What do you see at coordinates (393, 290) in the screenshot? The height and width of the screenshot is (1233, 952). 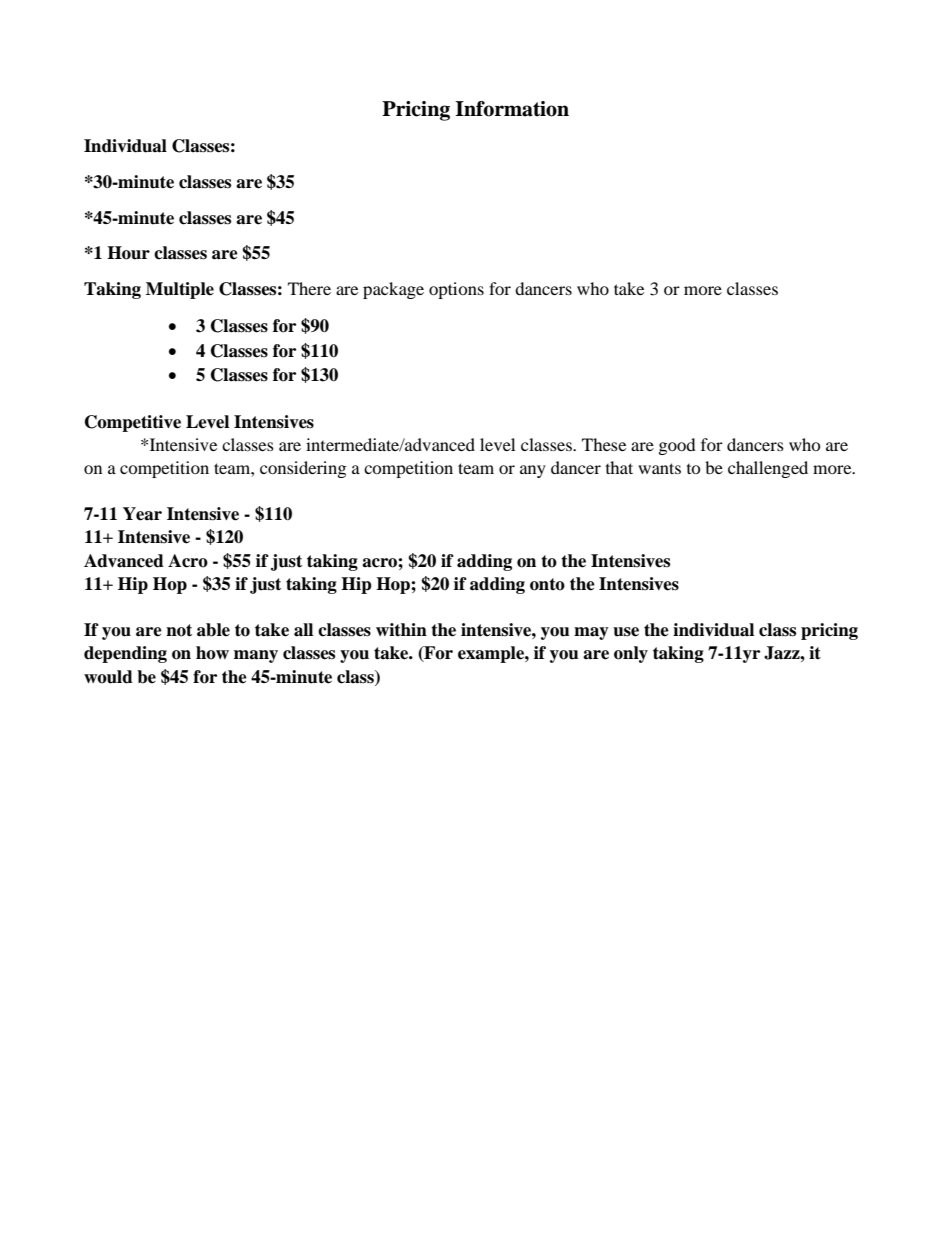 I see `package` at bounding box center [393, 290].
